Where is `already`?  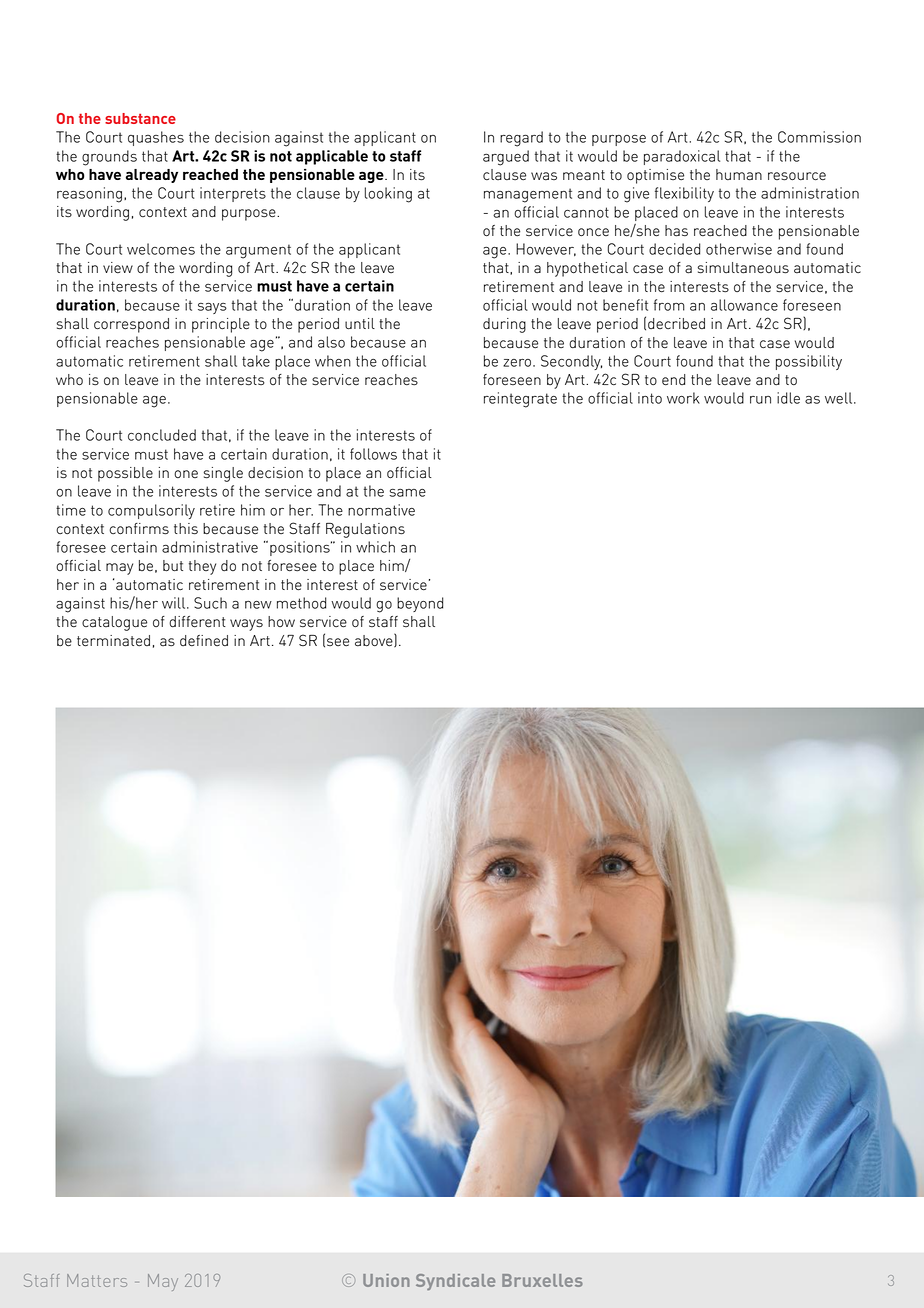 already is located at coordinates (152, 176).
